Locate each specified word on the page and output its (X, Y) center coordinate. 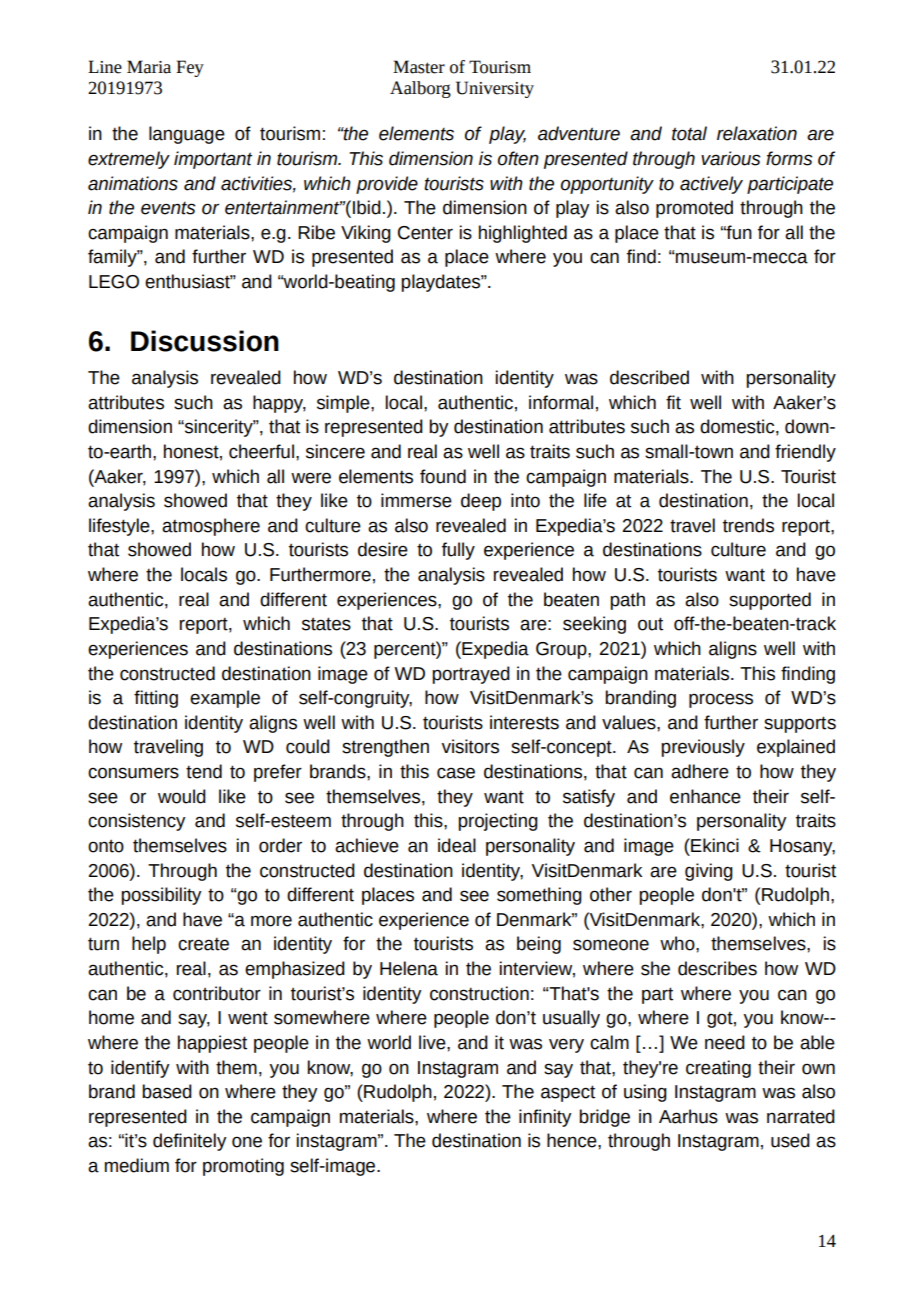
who (678, 943)
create (203, 944)
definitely (190, 1142)
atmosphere (211, 527)
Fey (190, 68)
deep (481, 502)
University (495, 89)
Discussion (205, 341)
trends (748, 525)
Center (425, 233)
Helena (409, 968)
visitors (470, 746)
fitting (156, 699)
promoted (694, 209)
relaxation (757, 133)
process (721, 700)
